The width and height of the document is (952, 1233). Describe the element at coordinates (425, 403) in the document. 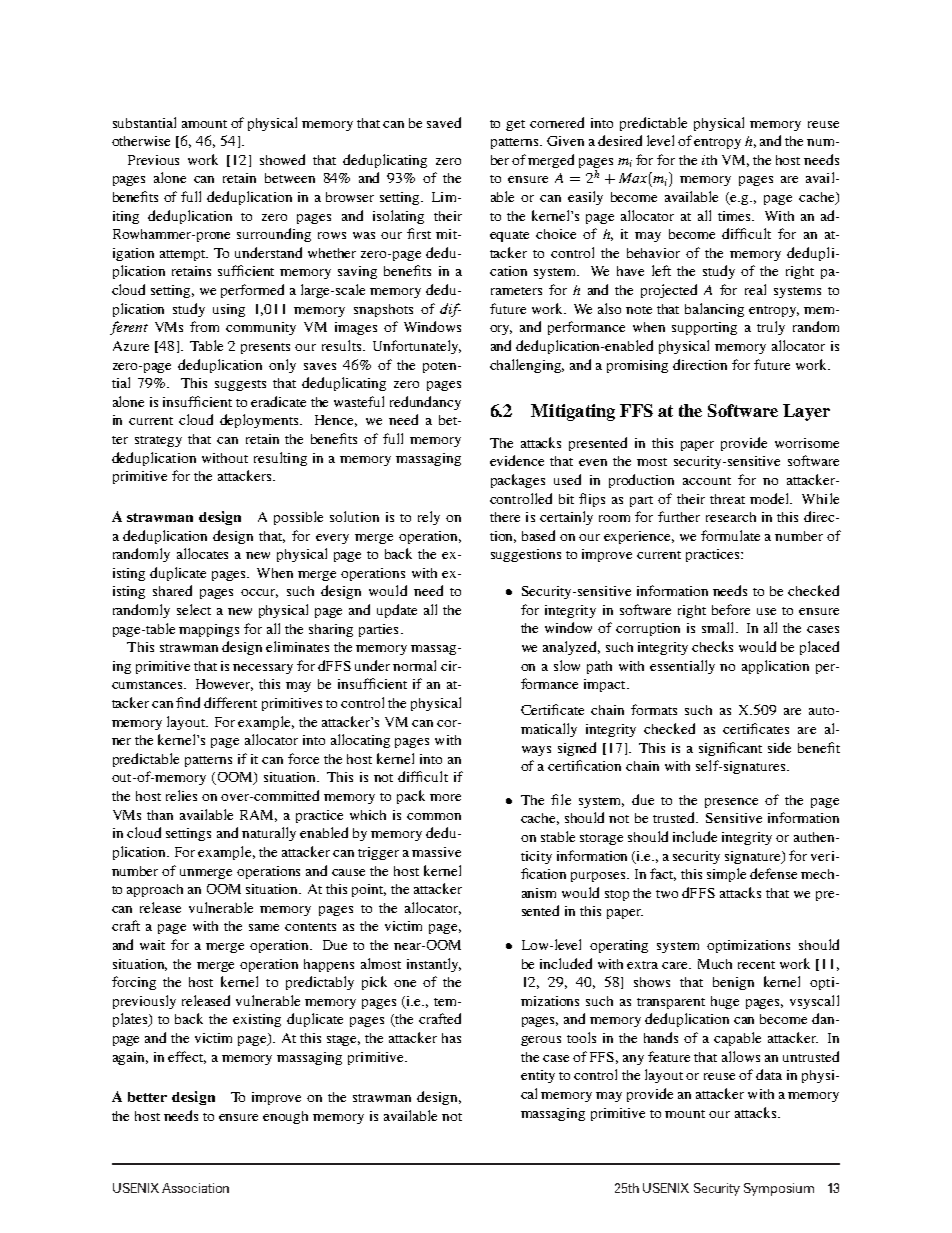

I see `redundancy` at that location.
